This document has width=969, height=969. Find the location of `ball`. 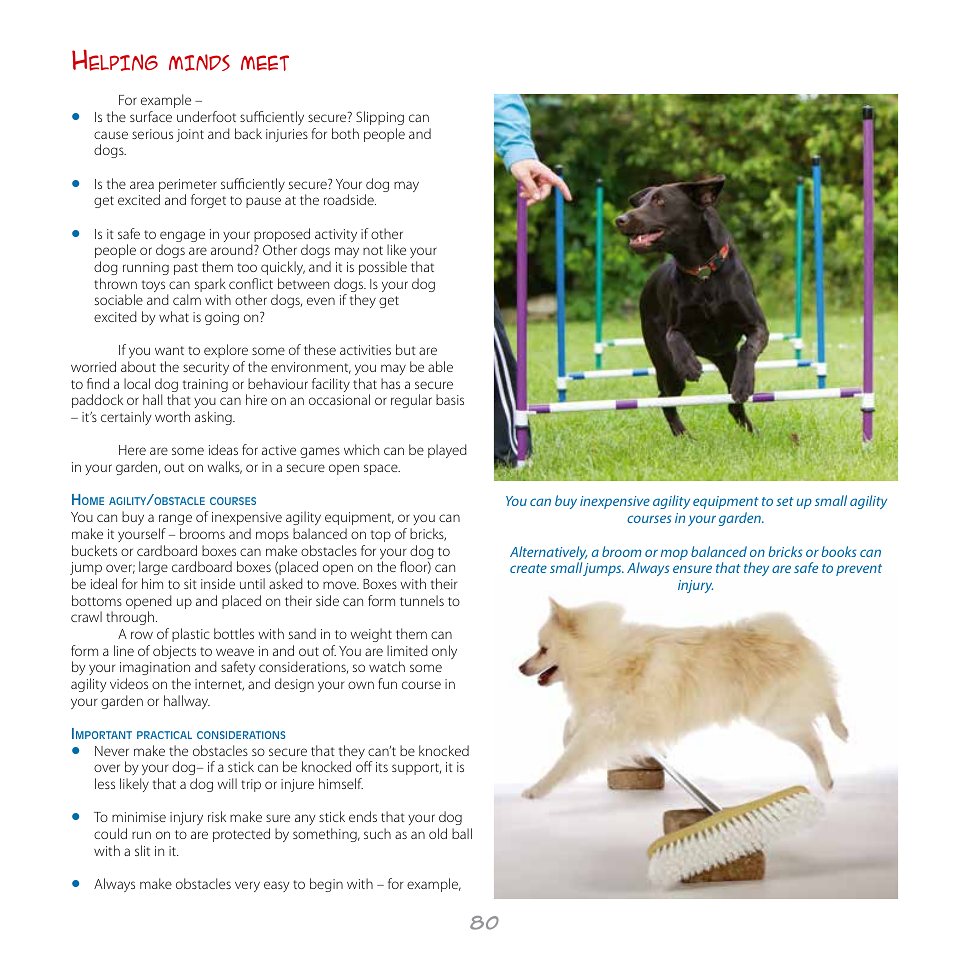

ball is located at coordinates (462, 833).
